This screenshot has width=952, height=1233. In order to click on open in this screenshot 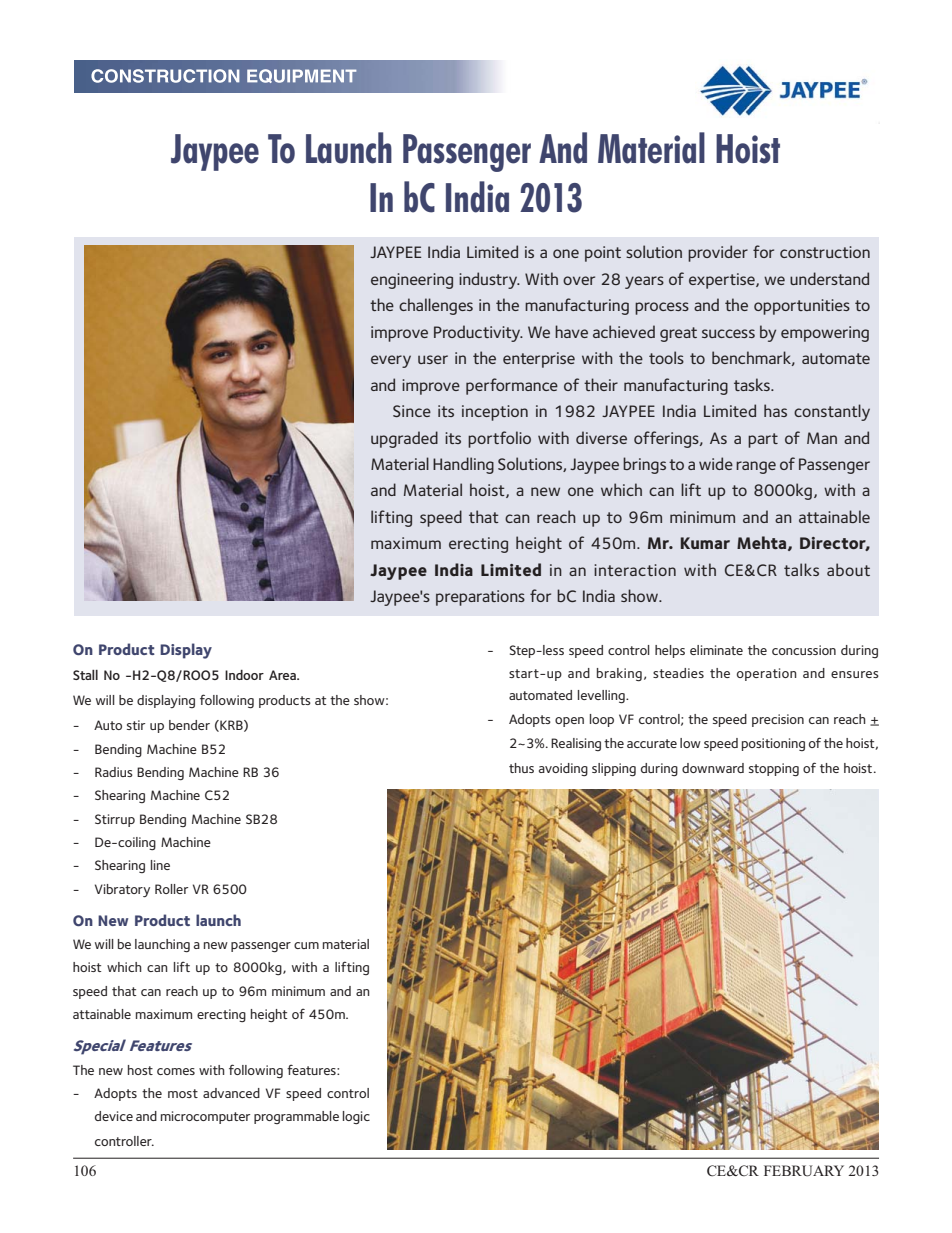, I will do `click(569, 722)`.
